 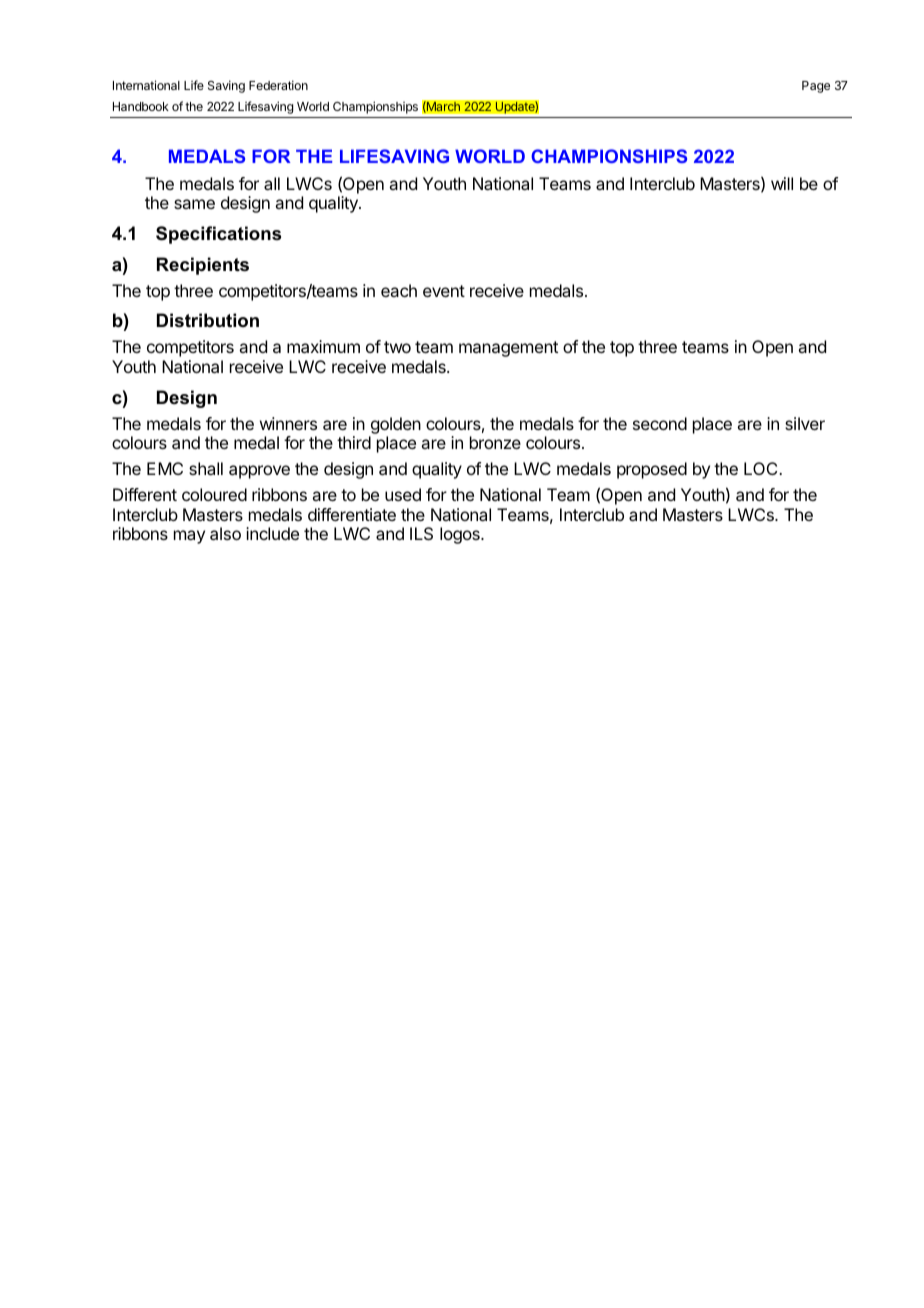 I want to click on event, so click(x=444, y=291).
